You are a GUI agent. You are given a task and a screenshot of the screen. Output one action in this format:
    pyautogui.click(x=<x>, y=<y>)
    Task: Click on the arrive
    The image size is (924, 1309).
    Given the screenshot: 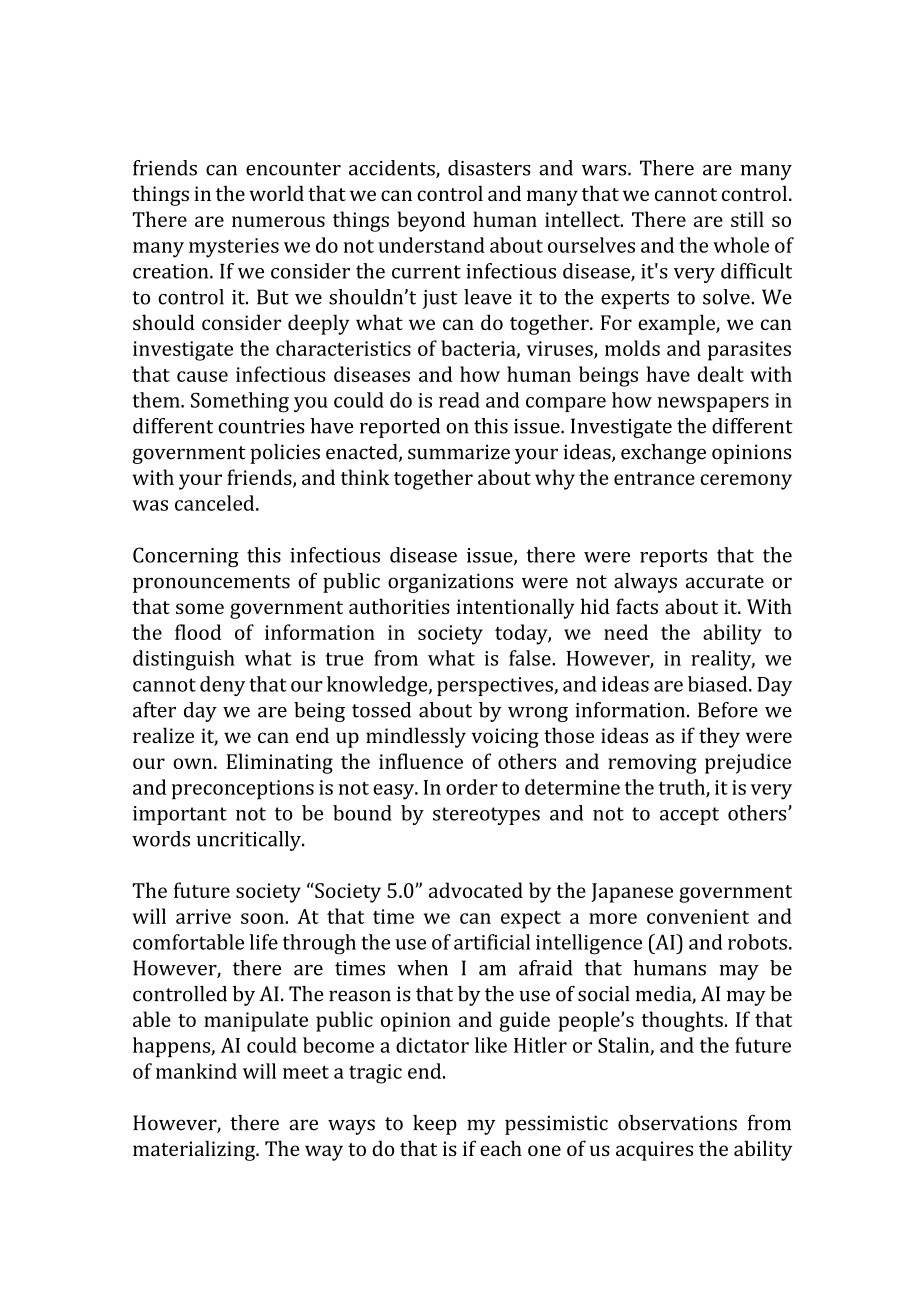 What is the action you would take?
    pyautogui.click(x=203, y=916)
